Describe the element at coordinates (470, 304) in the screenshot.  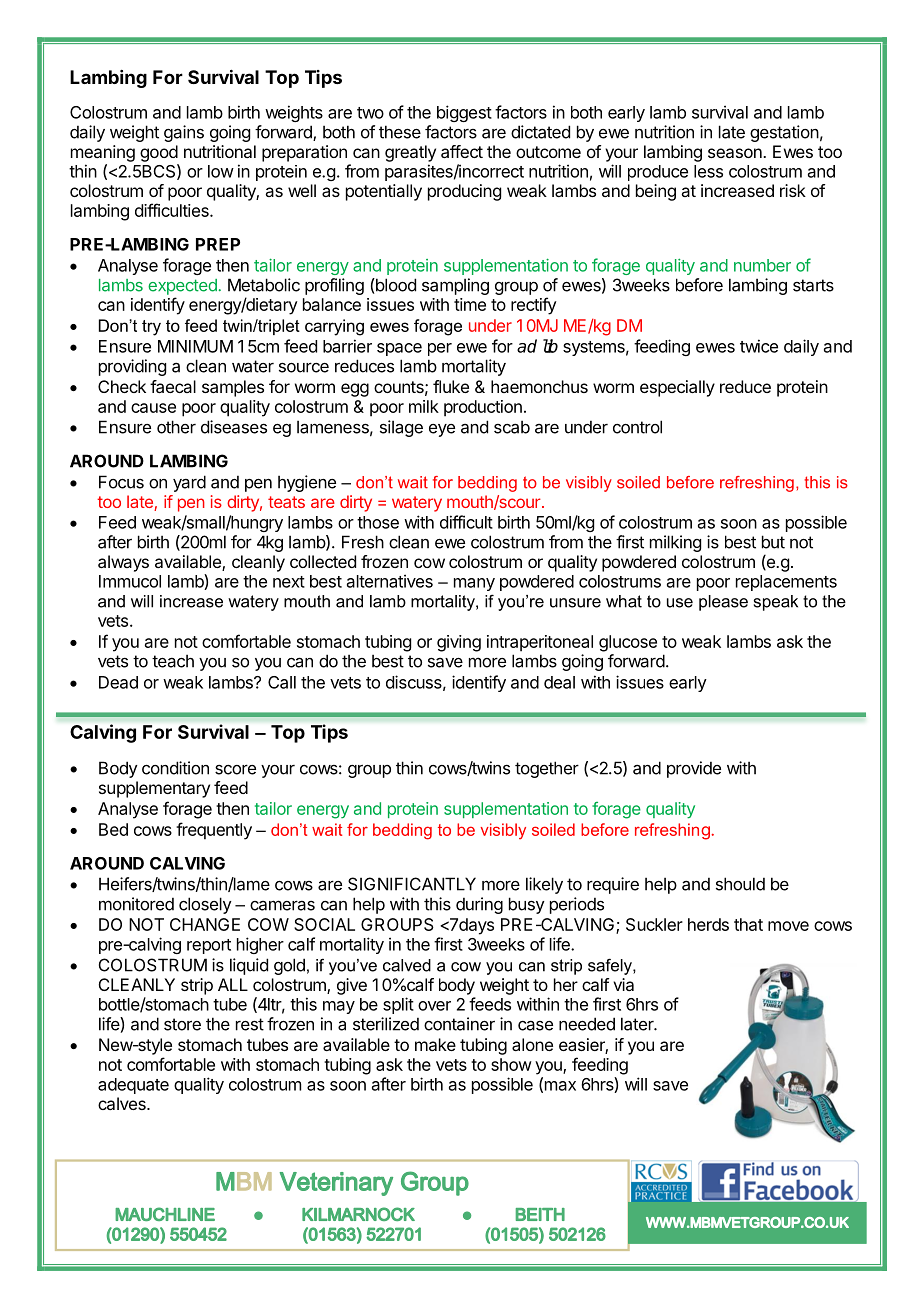
I see `time` at that location.
